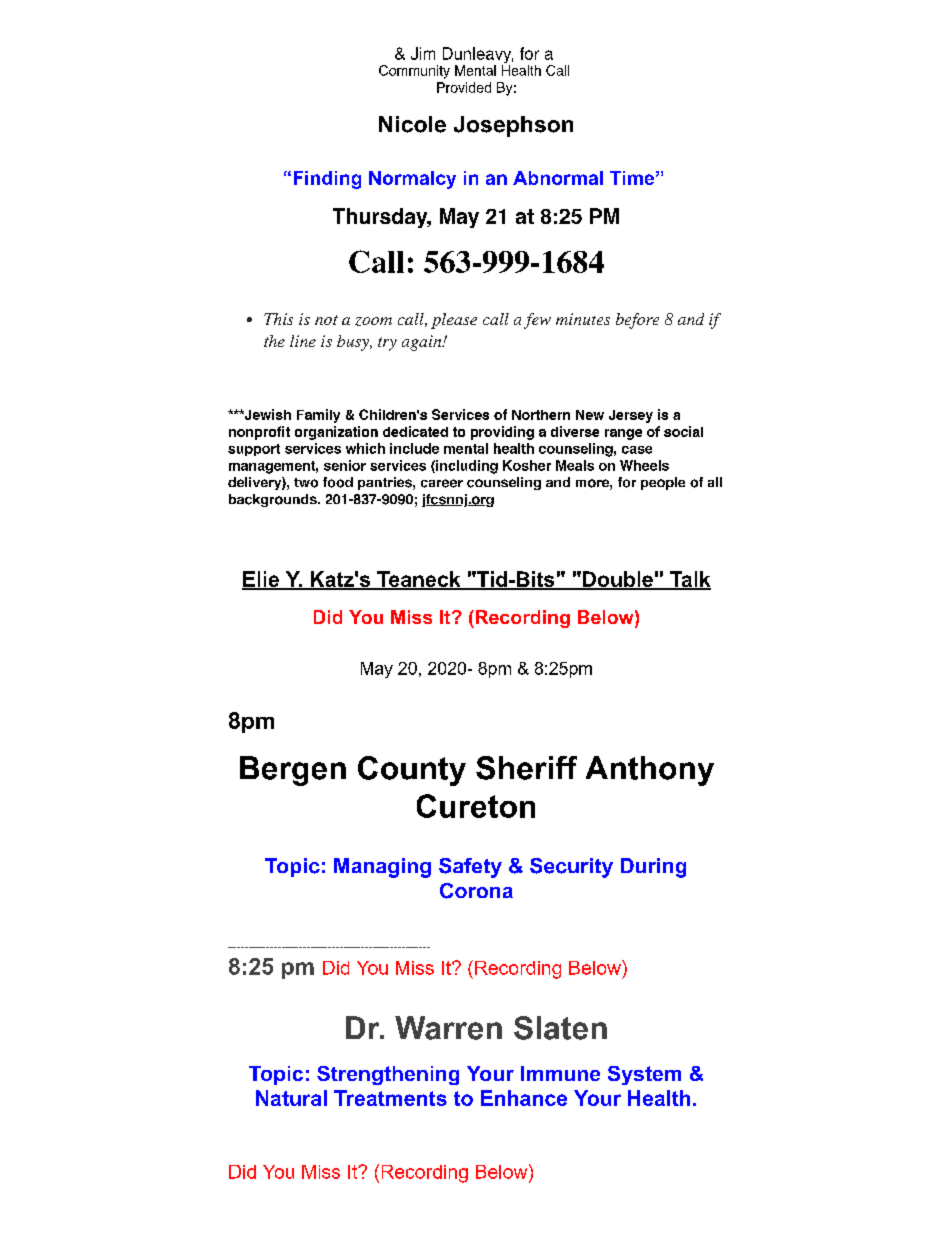 This image has height=1233, width=952. I want to click on Family, so click(318, 416).
